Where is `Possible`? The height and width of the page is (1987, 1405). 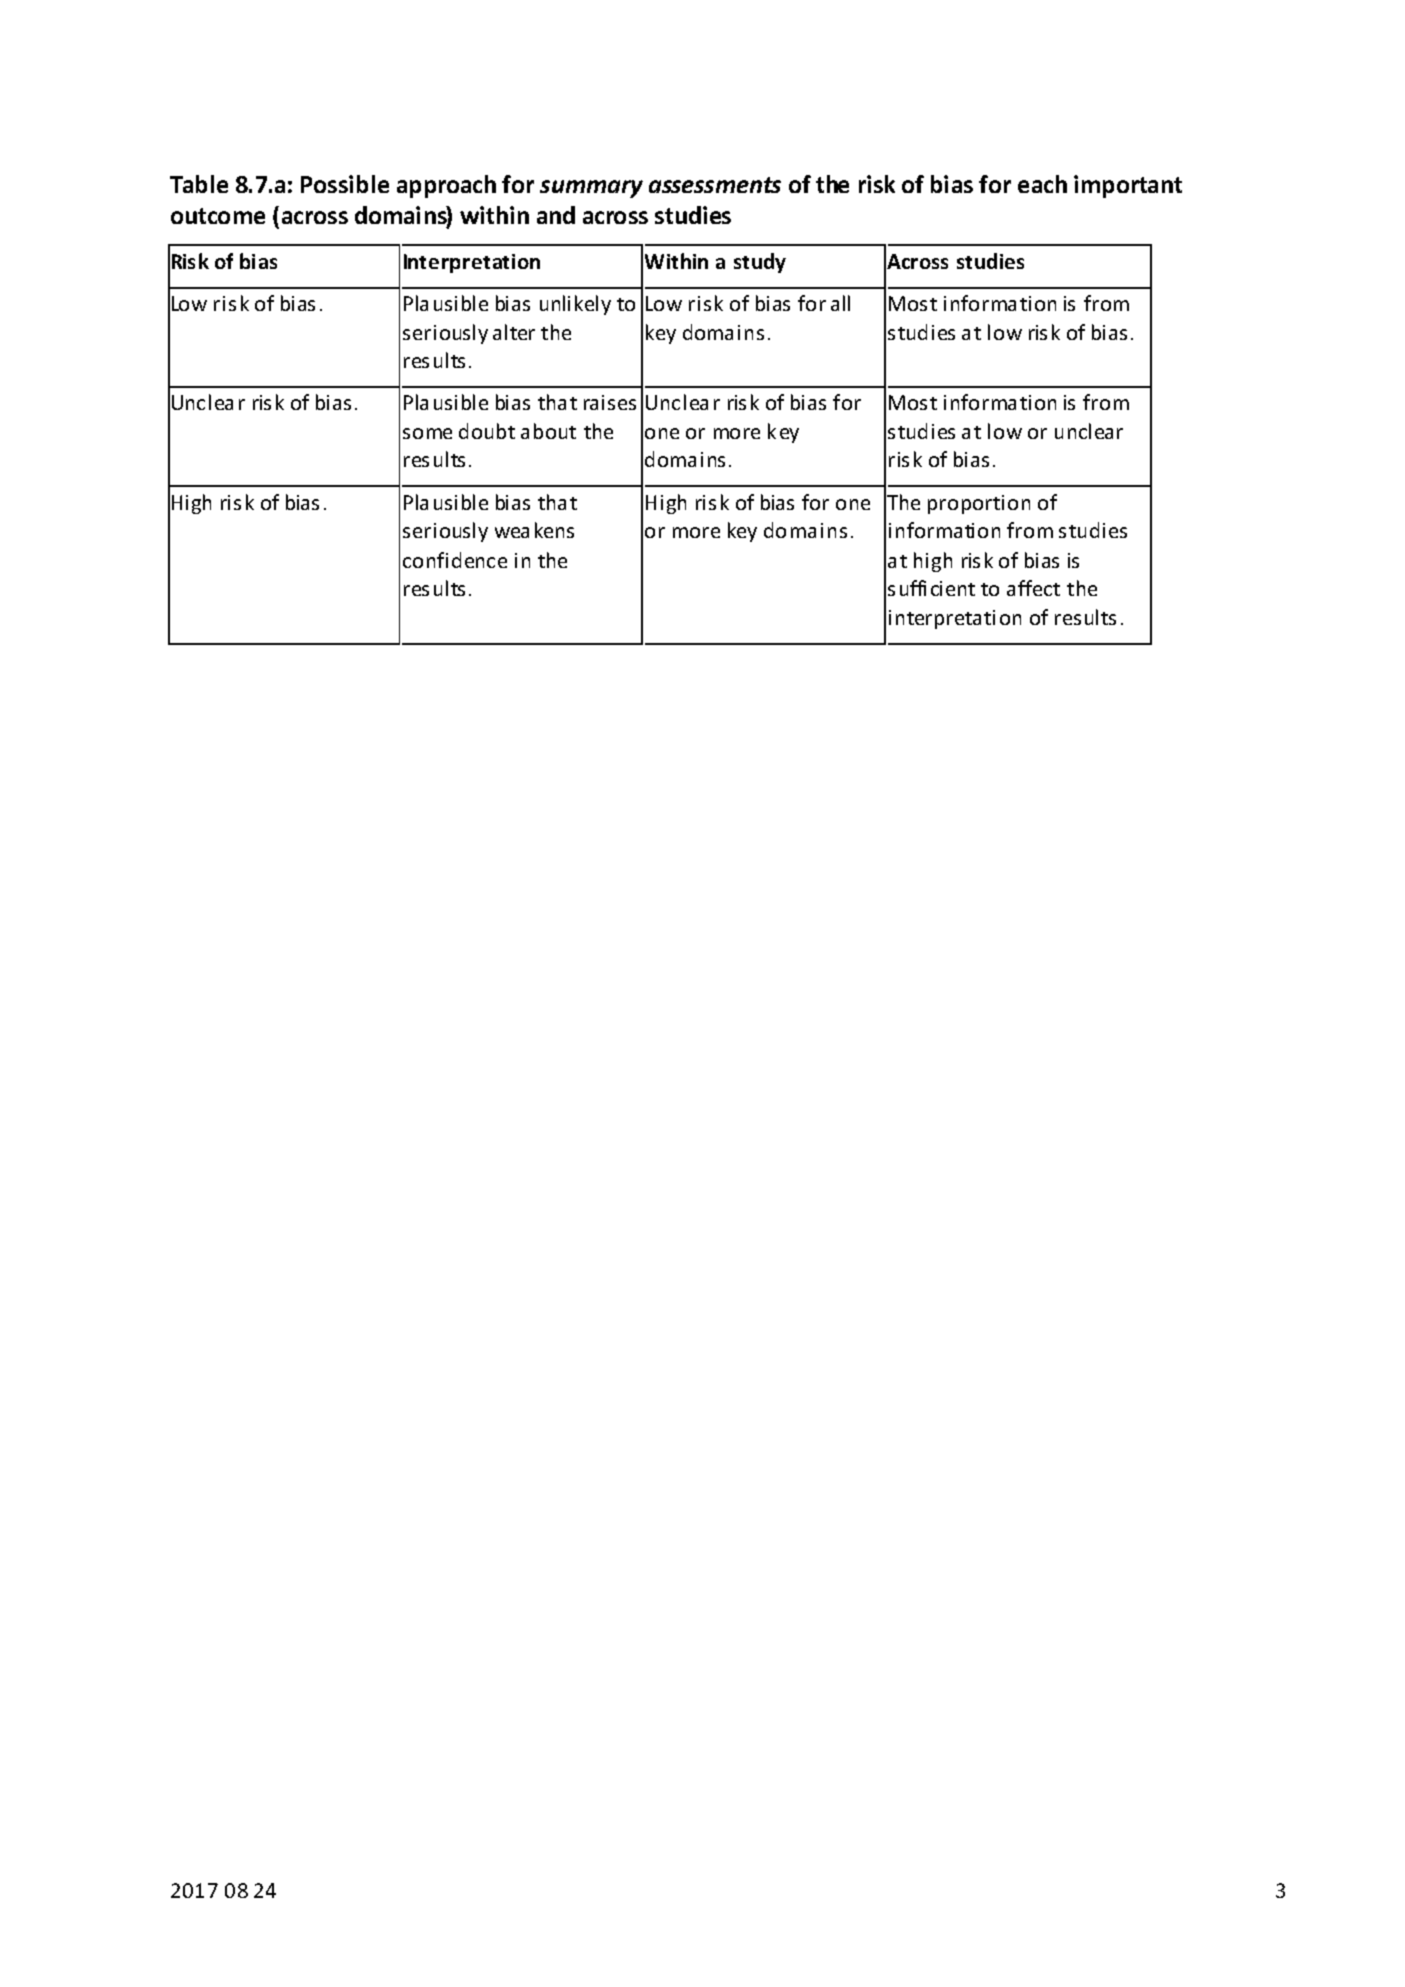
Possible is located at coordinates (345, 184).
